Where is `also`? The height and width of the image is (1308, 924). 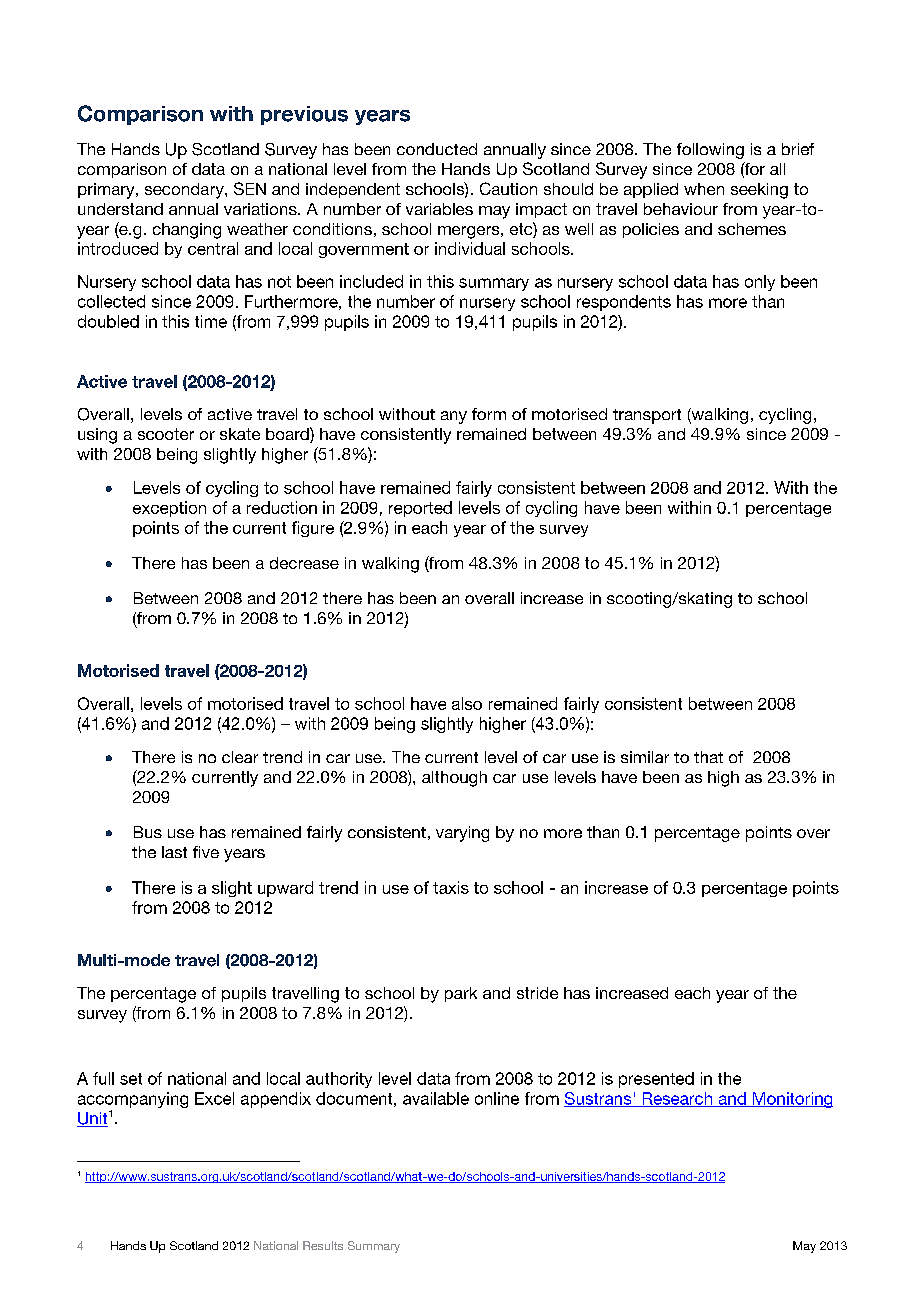 also is located at coordinates (467, 703).
